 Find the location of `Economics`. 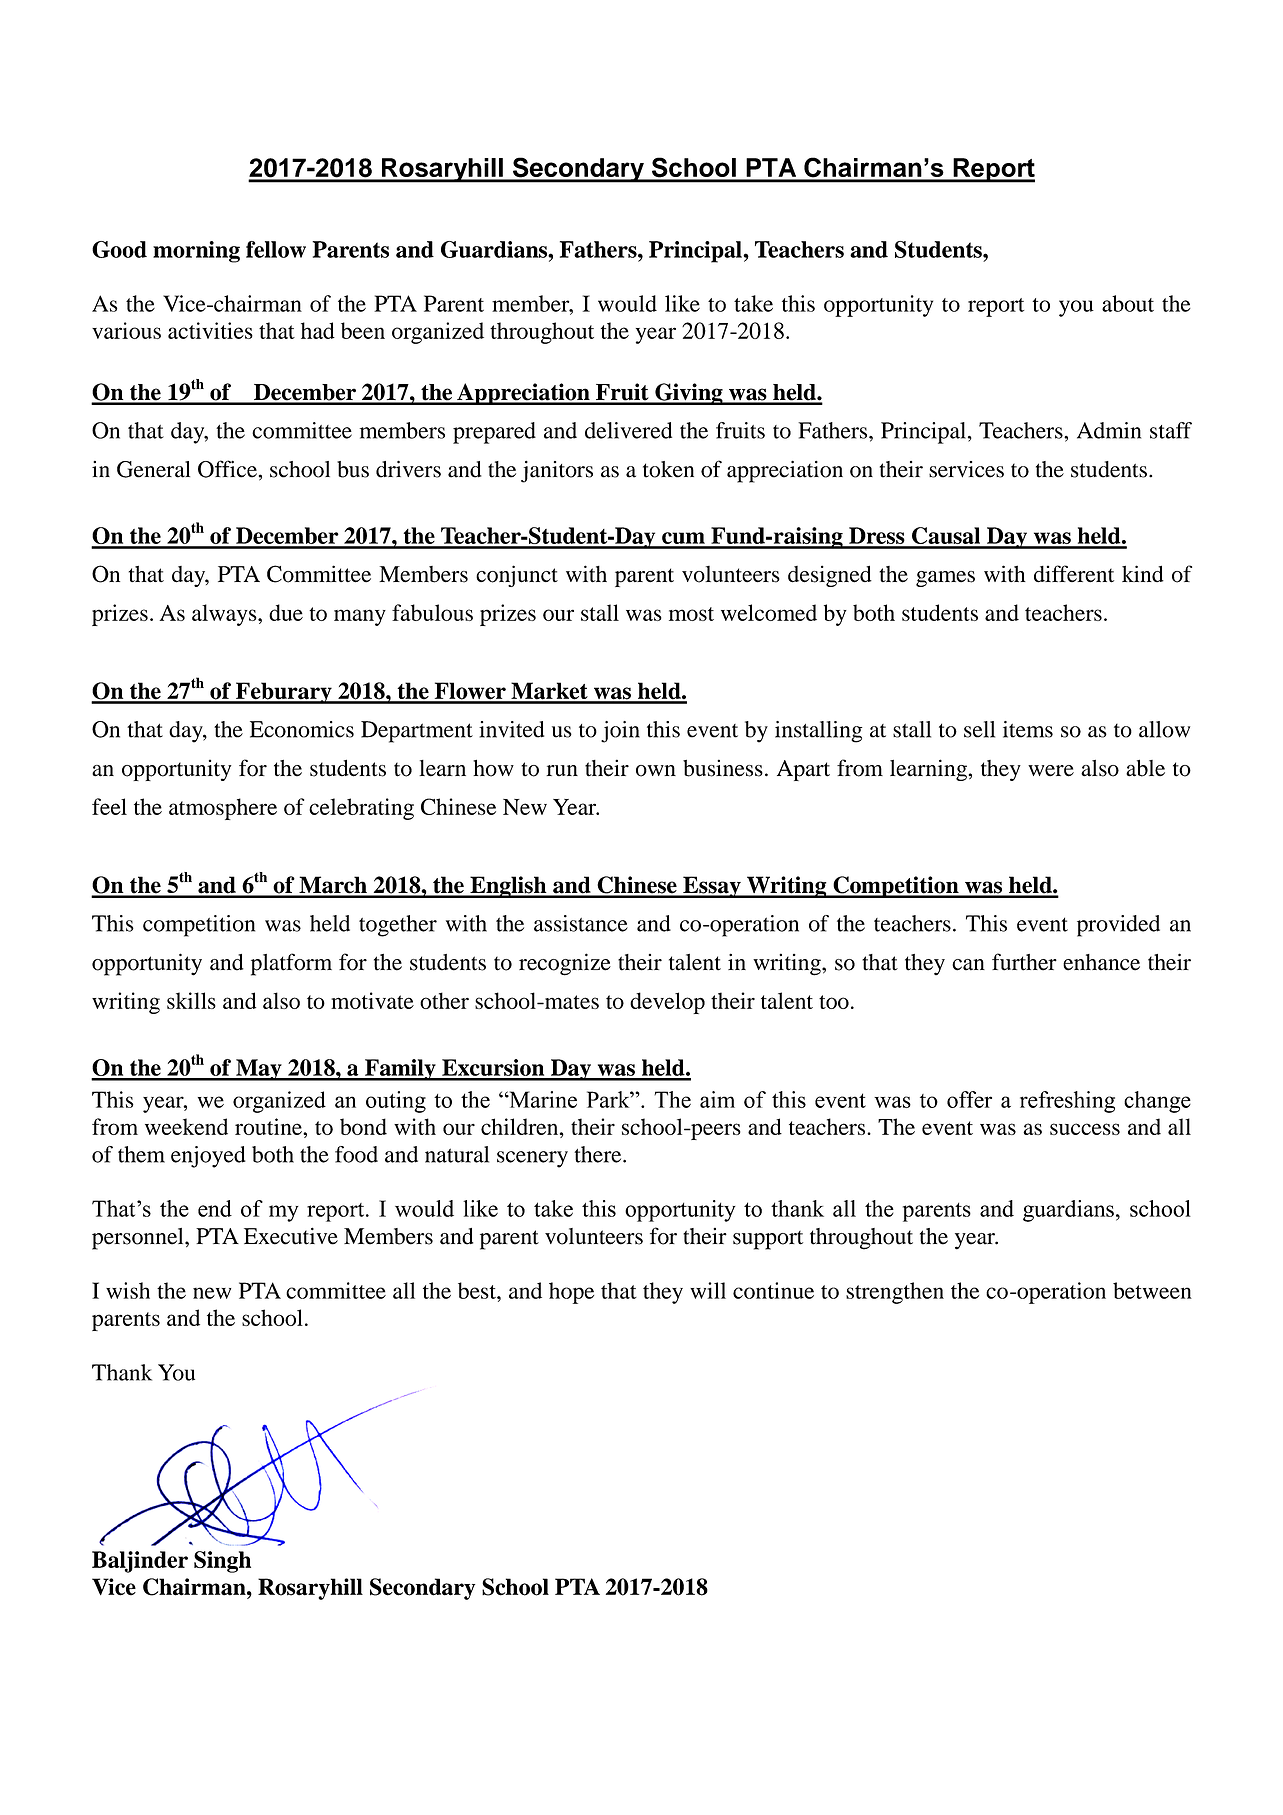

Economics is located at coordinates (302, 729).
